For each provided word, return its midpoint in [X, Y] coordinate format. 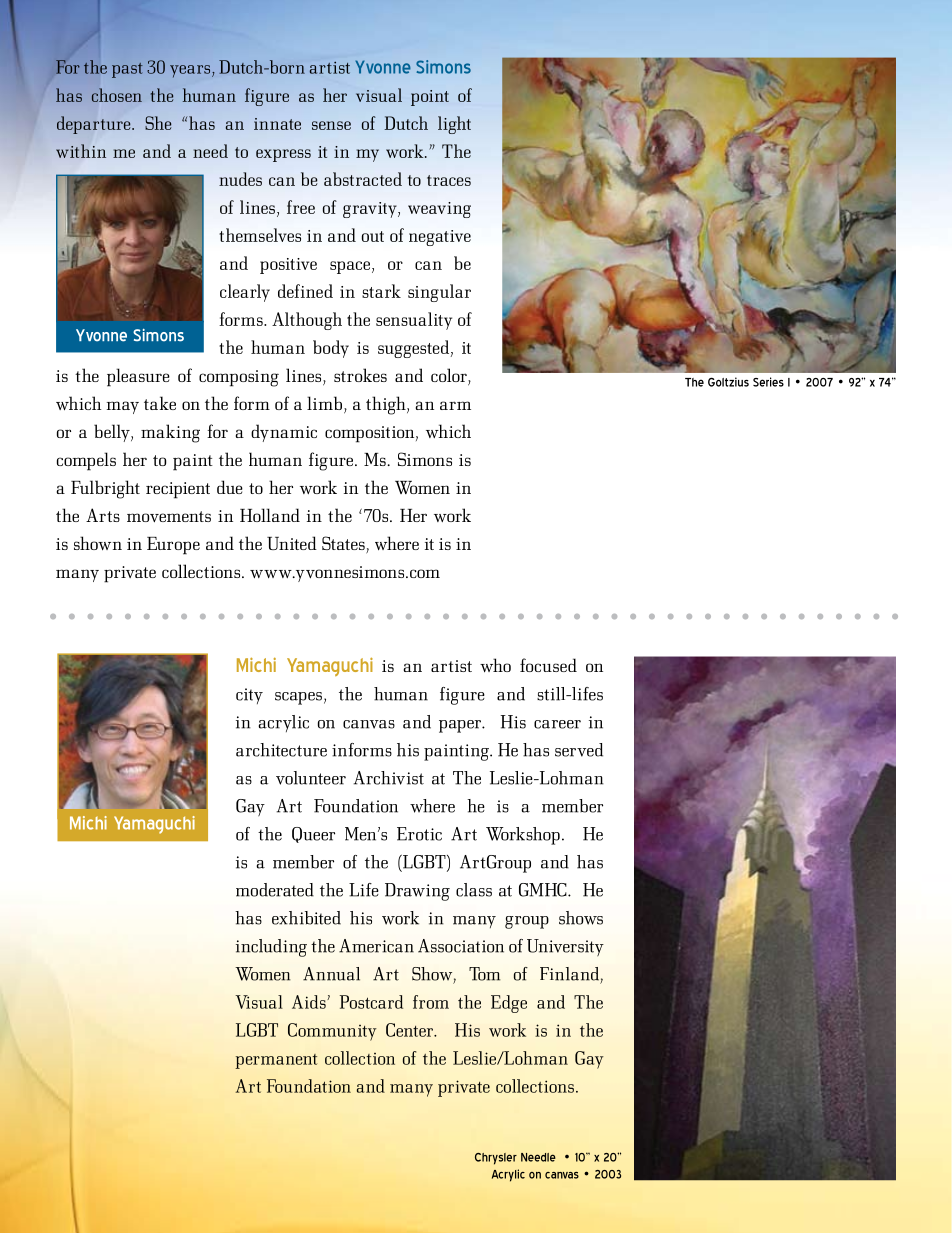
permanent [276, 1061]
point [430, 98]
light [454, 125]
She [158, 123]
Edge [509, 1004]
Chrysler [496, 1159]
